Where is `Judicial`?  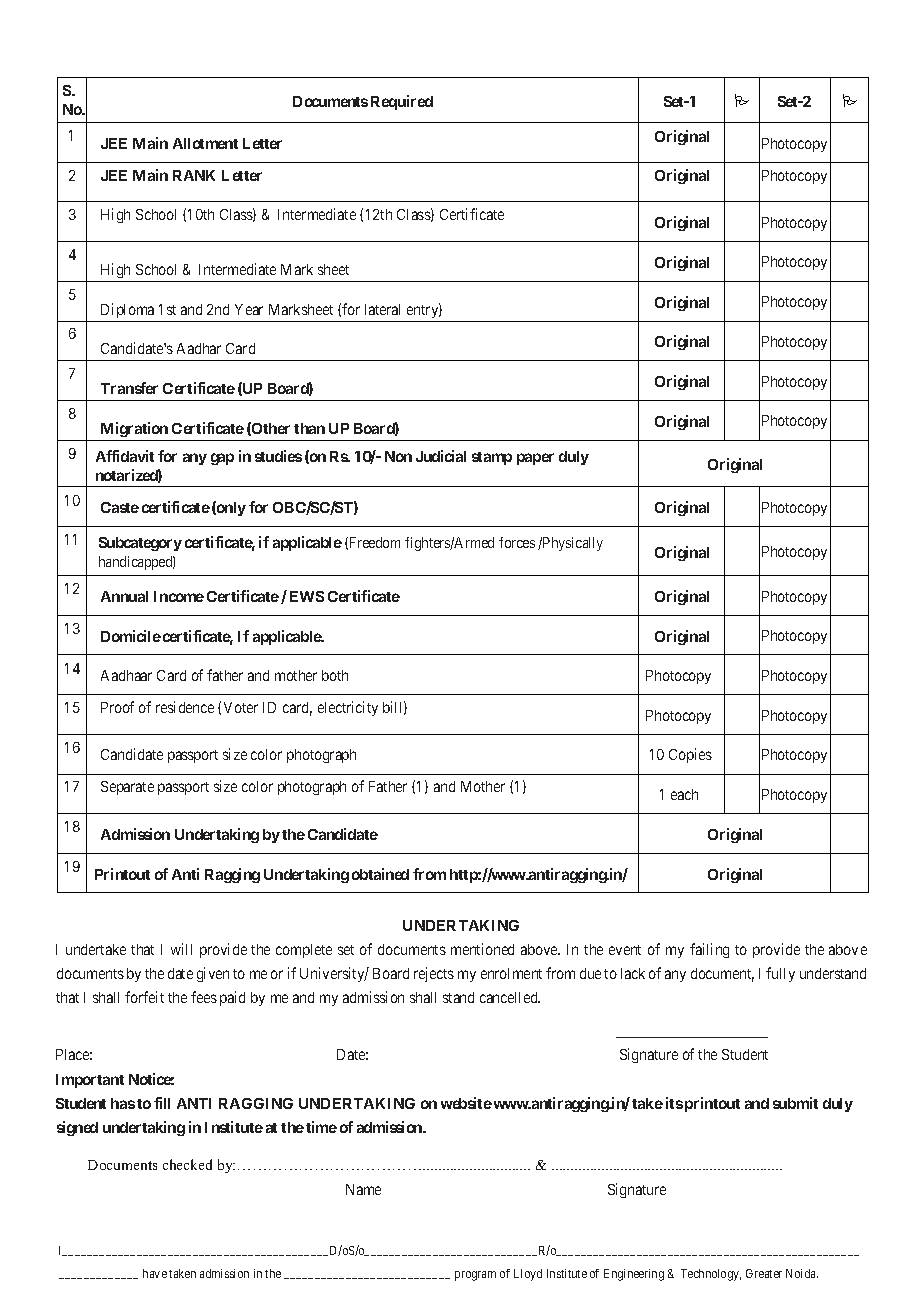 Judicial is located at coordinates (441, 456).
